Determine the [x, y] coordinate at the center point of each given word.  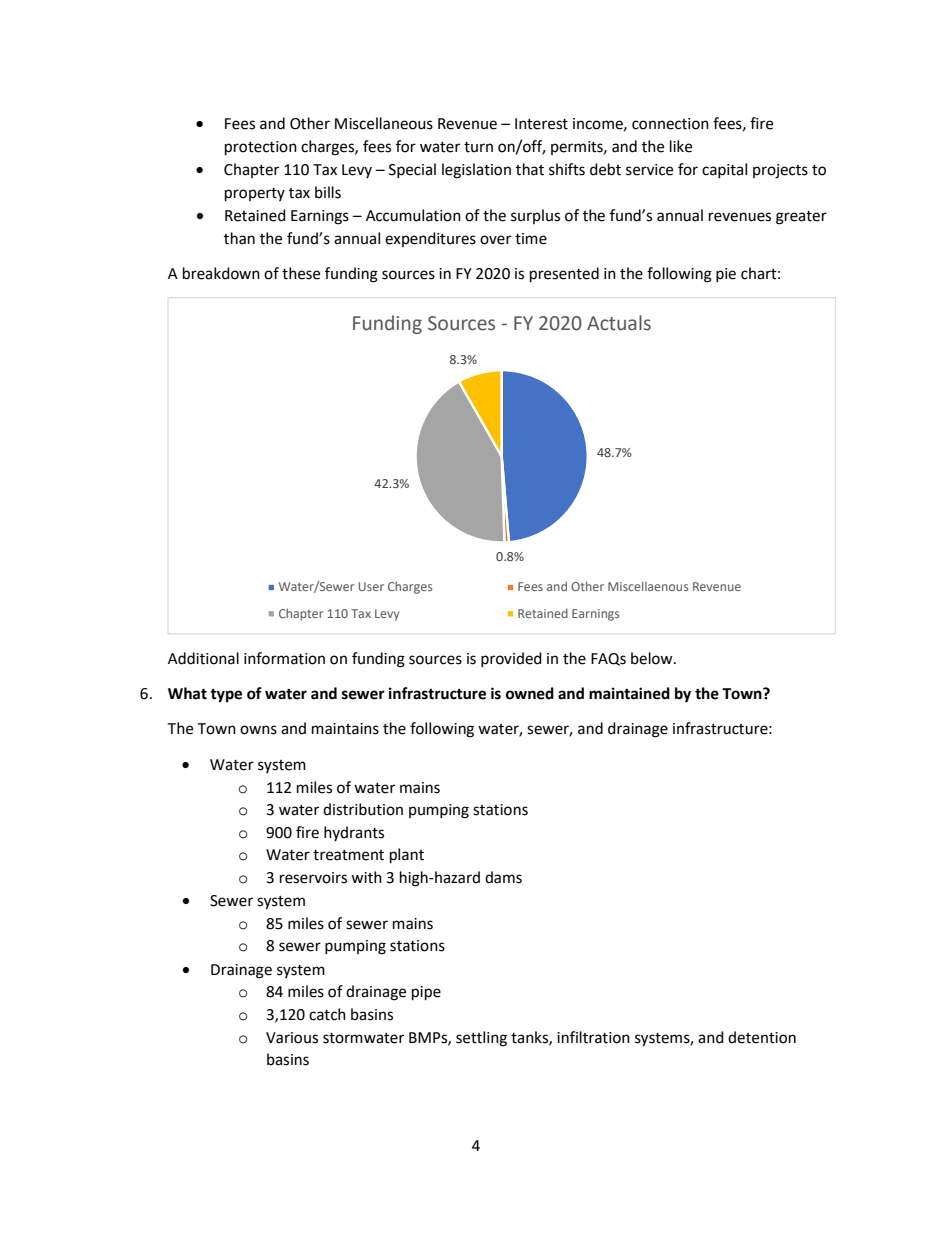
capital [724, 170]
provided [511, 659]
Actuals [619, 323]
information [284, 658]
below [653, 658]
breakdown [221, 273]
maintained [629, 693]
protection [261, 148]
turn [478, 147]
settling [481, 1039]
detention [762, 1037]
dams [503, 877]
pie [726, 275]
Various [292, 1038]
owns [258, 730]
